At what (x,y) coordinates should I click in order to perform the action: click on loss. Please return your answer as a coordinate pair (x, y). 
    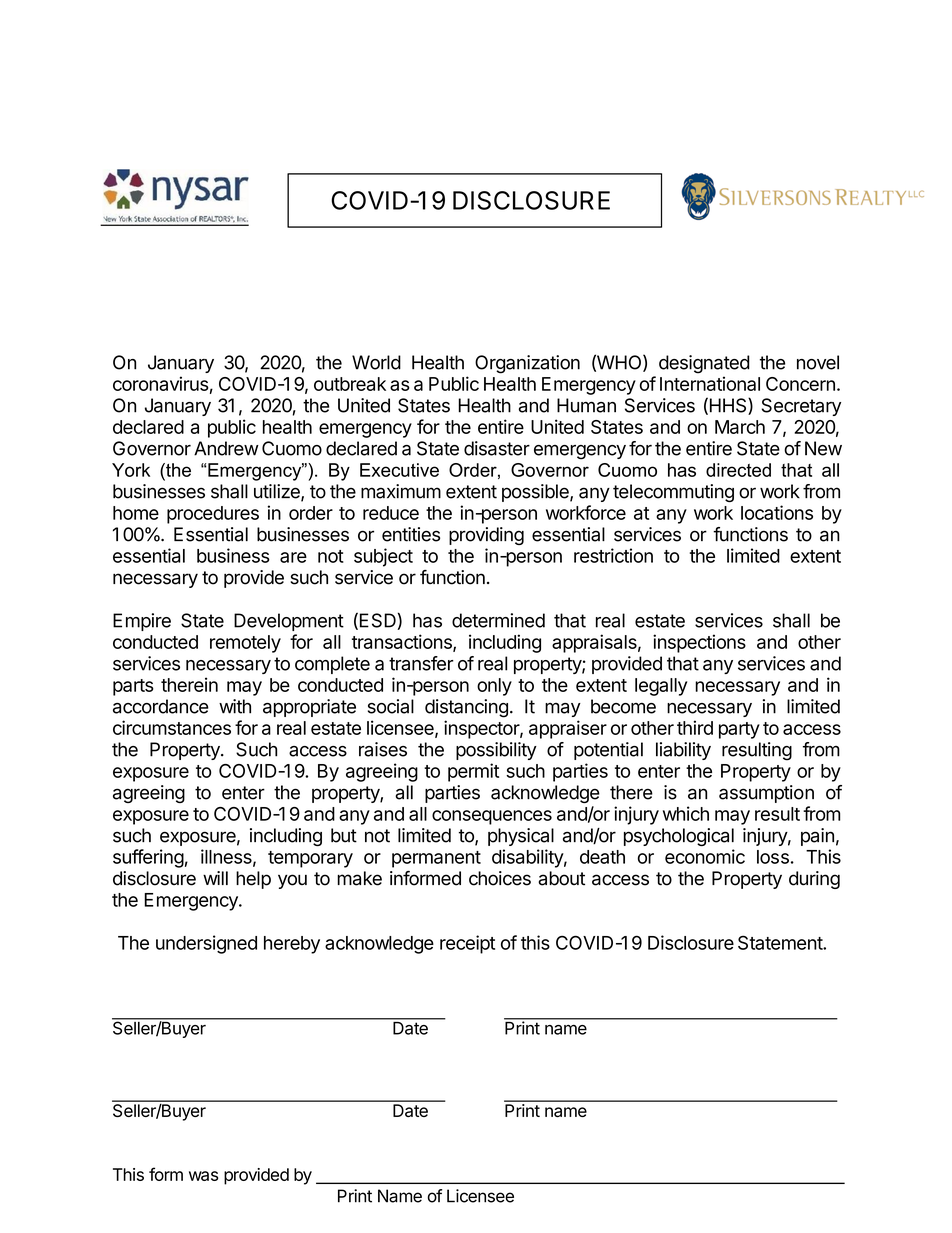
    Looking at the image, I should click on (773, 857).
